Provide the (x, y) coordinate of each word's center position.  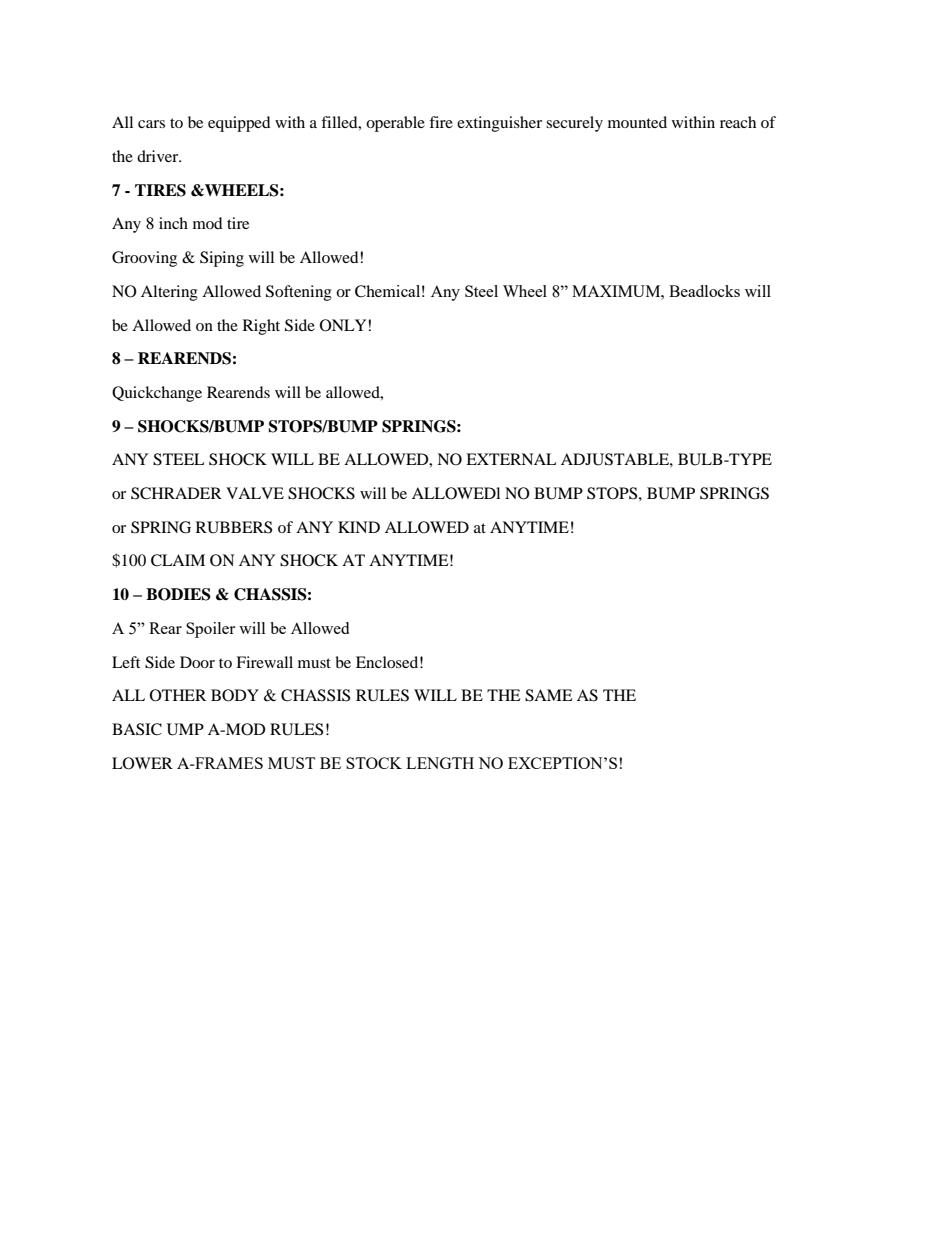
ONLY (344, 325)
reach (738, 122)
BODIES (178, 594)
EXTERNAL (511, 459)
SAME (549, 695)
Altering (169, 293)
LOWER (142, 763)
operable (395, 124)
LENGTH (440, 763)
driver (159, 156)
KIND (359, 527)
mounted (637, 122)
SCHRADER (176, 493)
